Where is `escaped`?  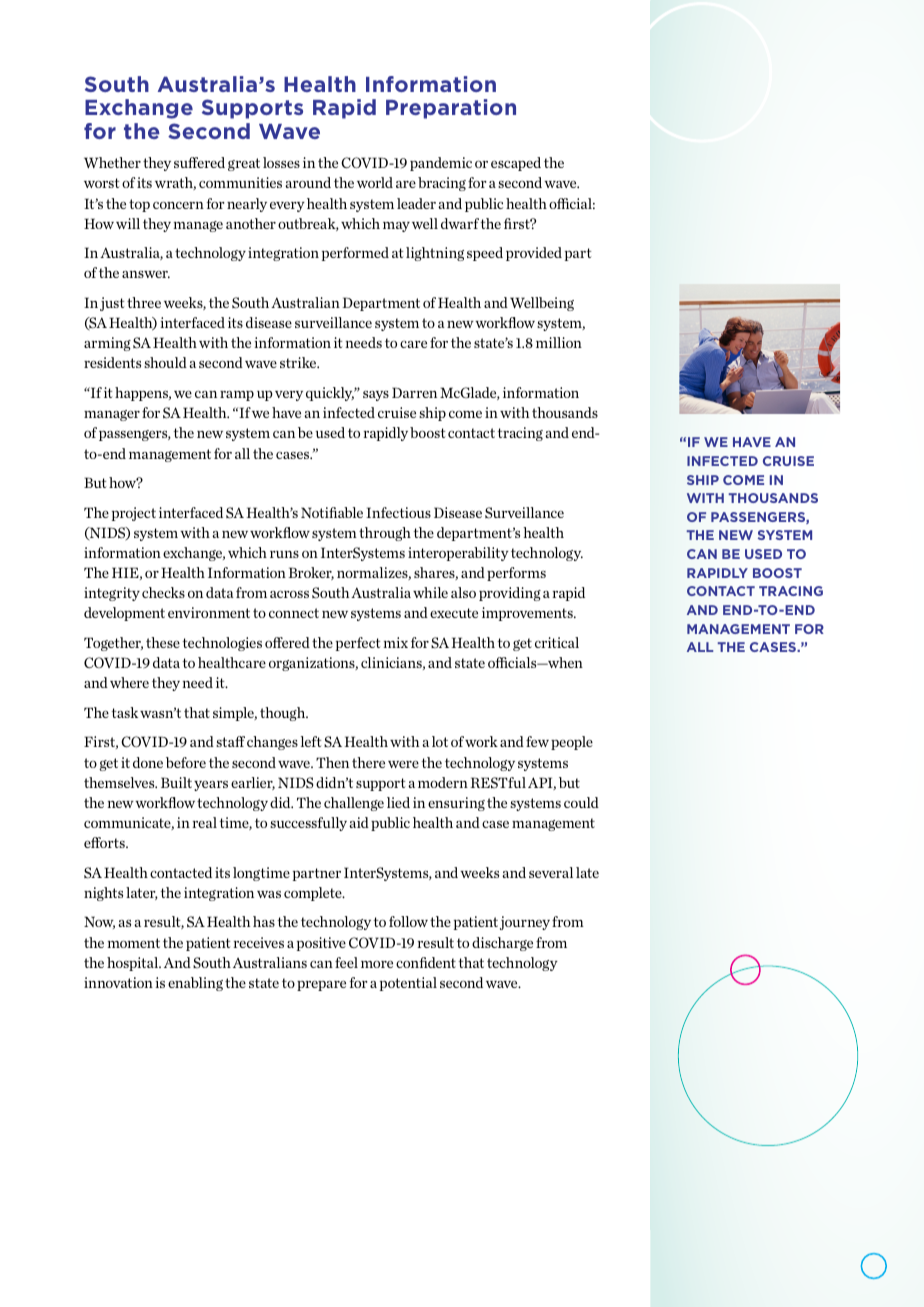
escaped is located at coordinates (516, 164).
